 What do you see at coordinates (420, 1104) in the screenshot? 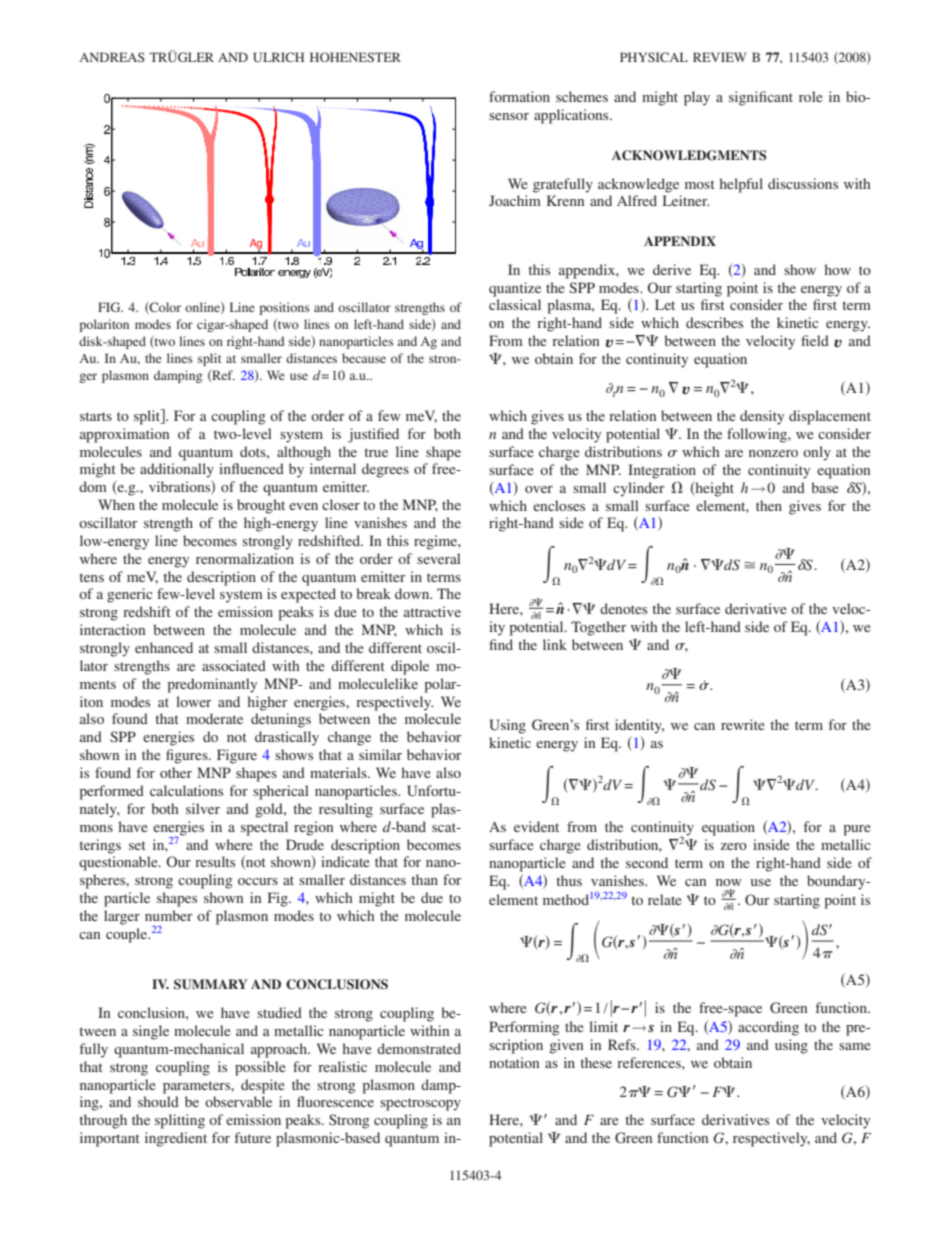
I see `spectroscopy` at bounding box center [420, 1104].
